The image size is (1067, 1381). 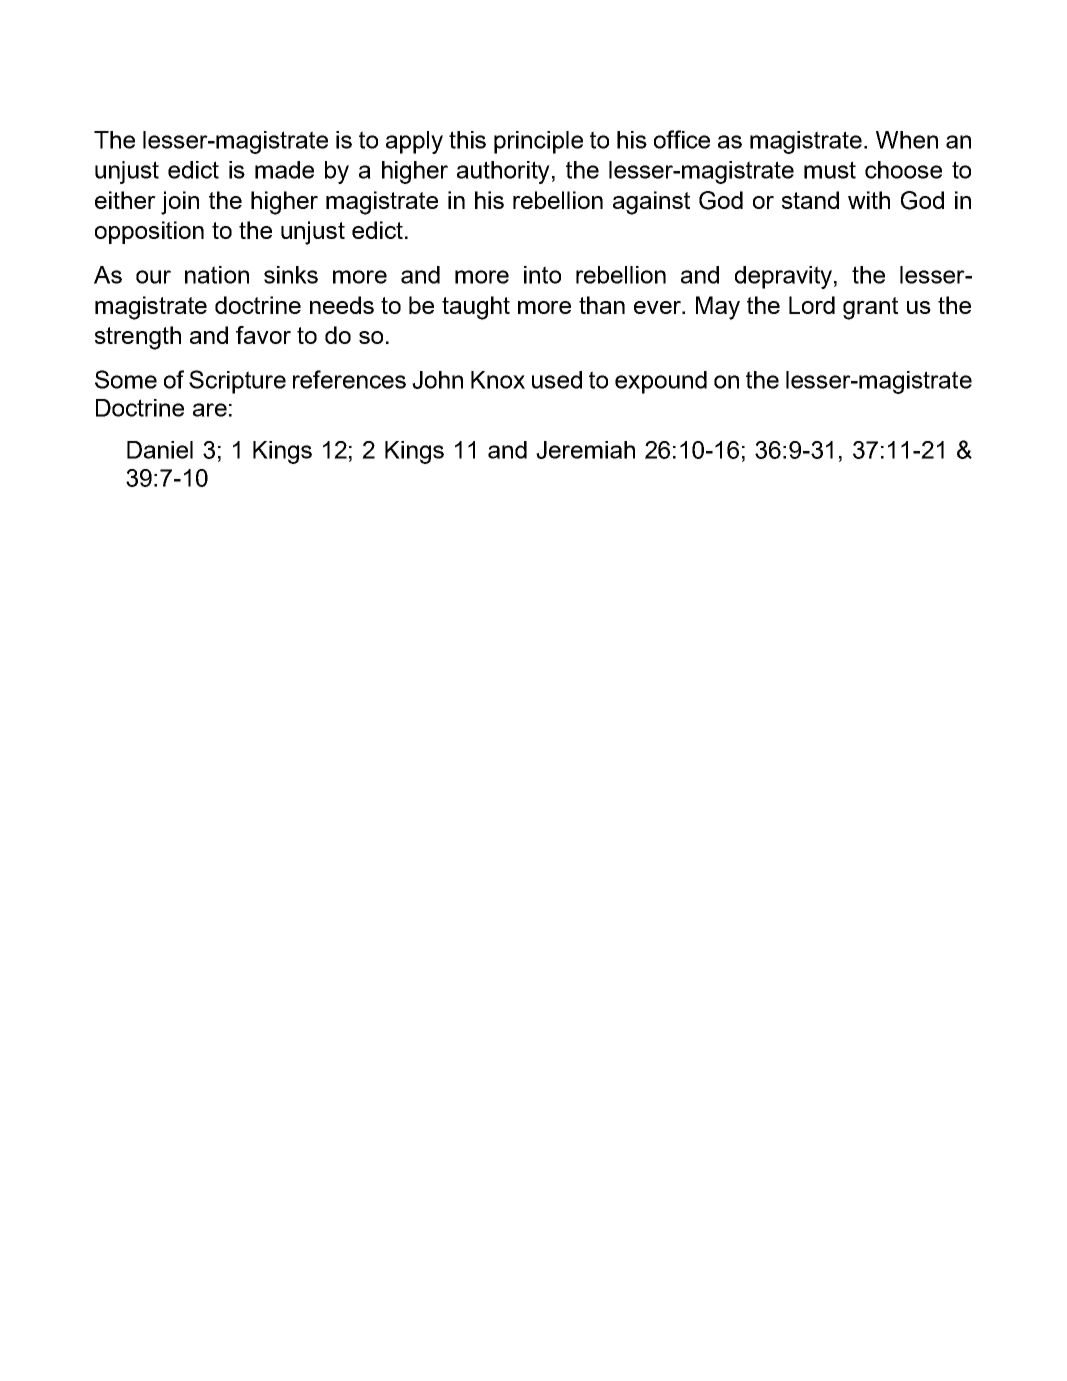 I want to click on Daniel, so click(x=160, y=450).
